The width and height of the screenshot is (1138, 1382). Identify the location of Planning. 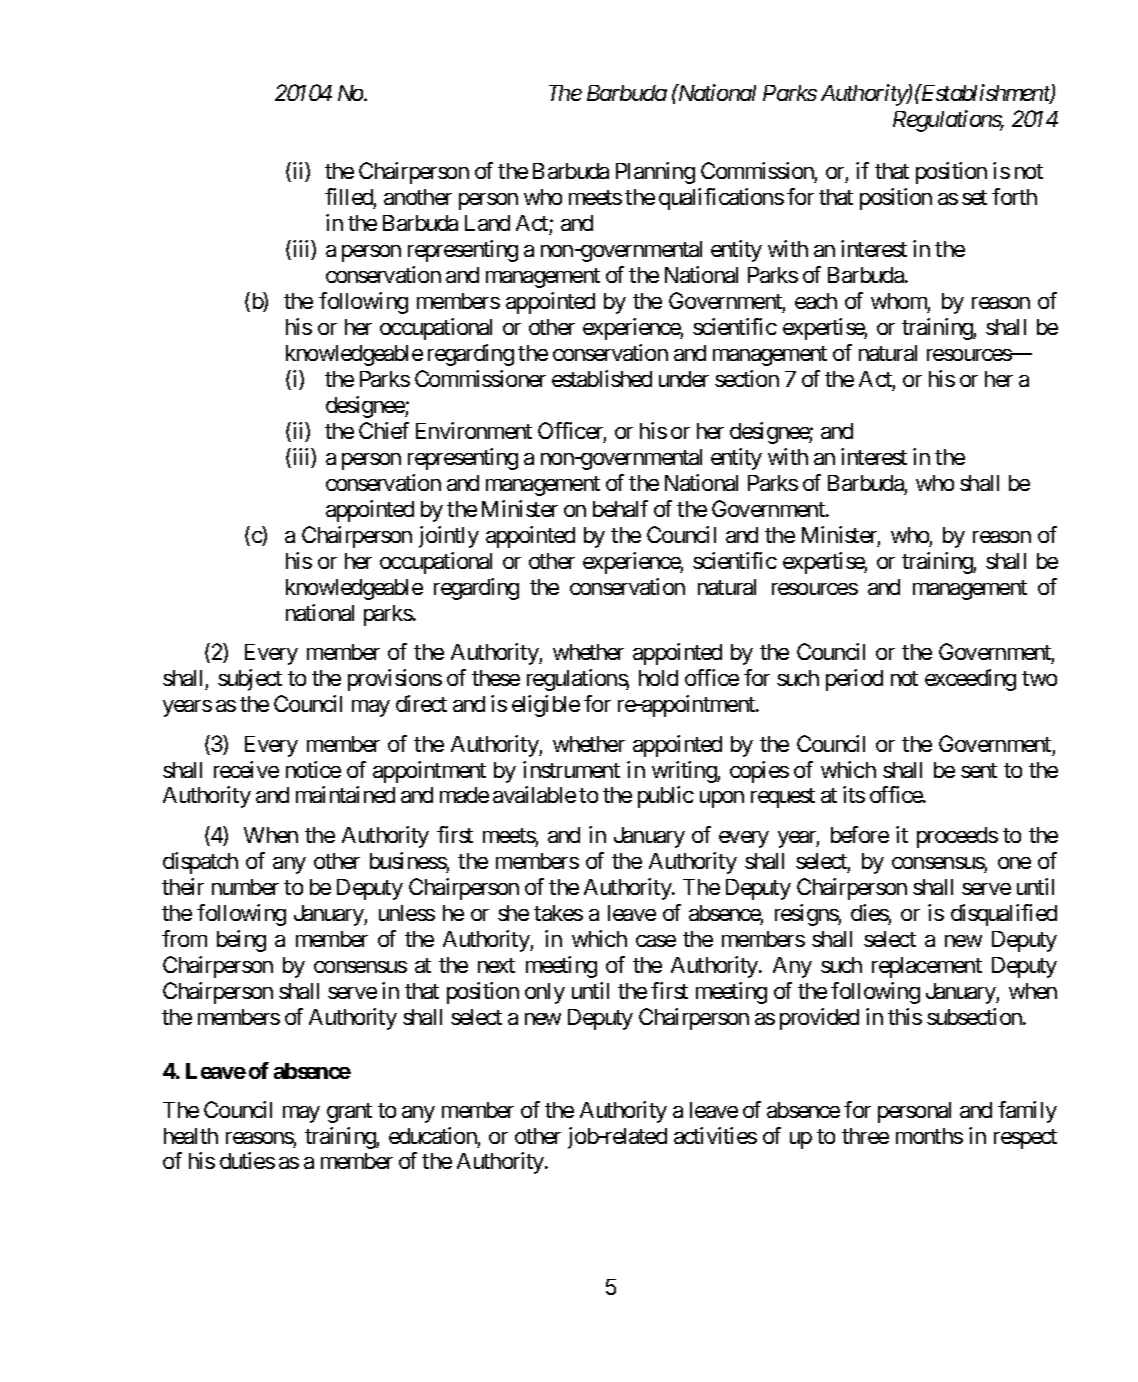
(655, 173).
